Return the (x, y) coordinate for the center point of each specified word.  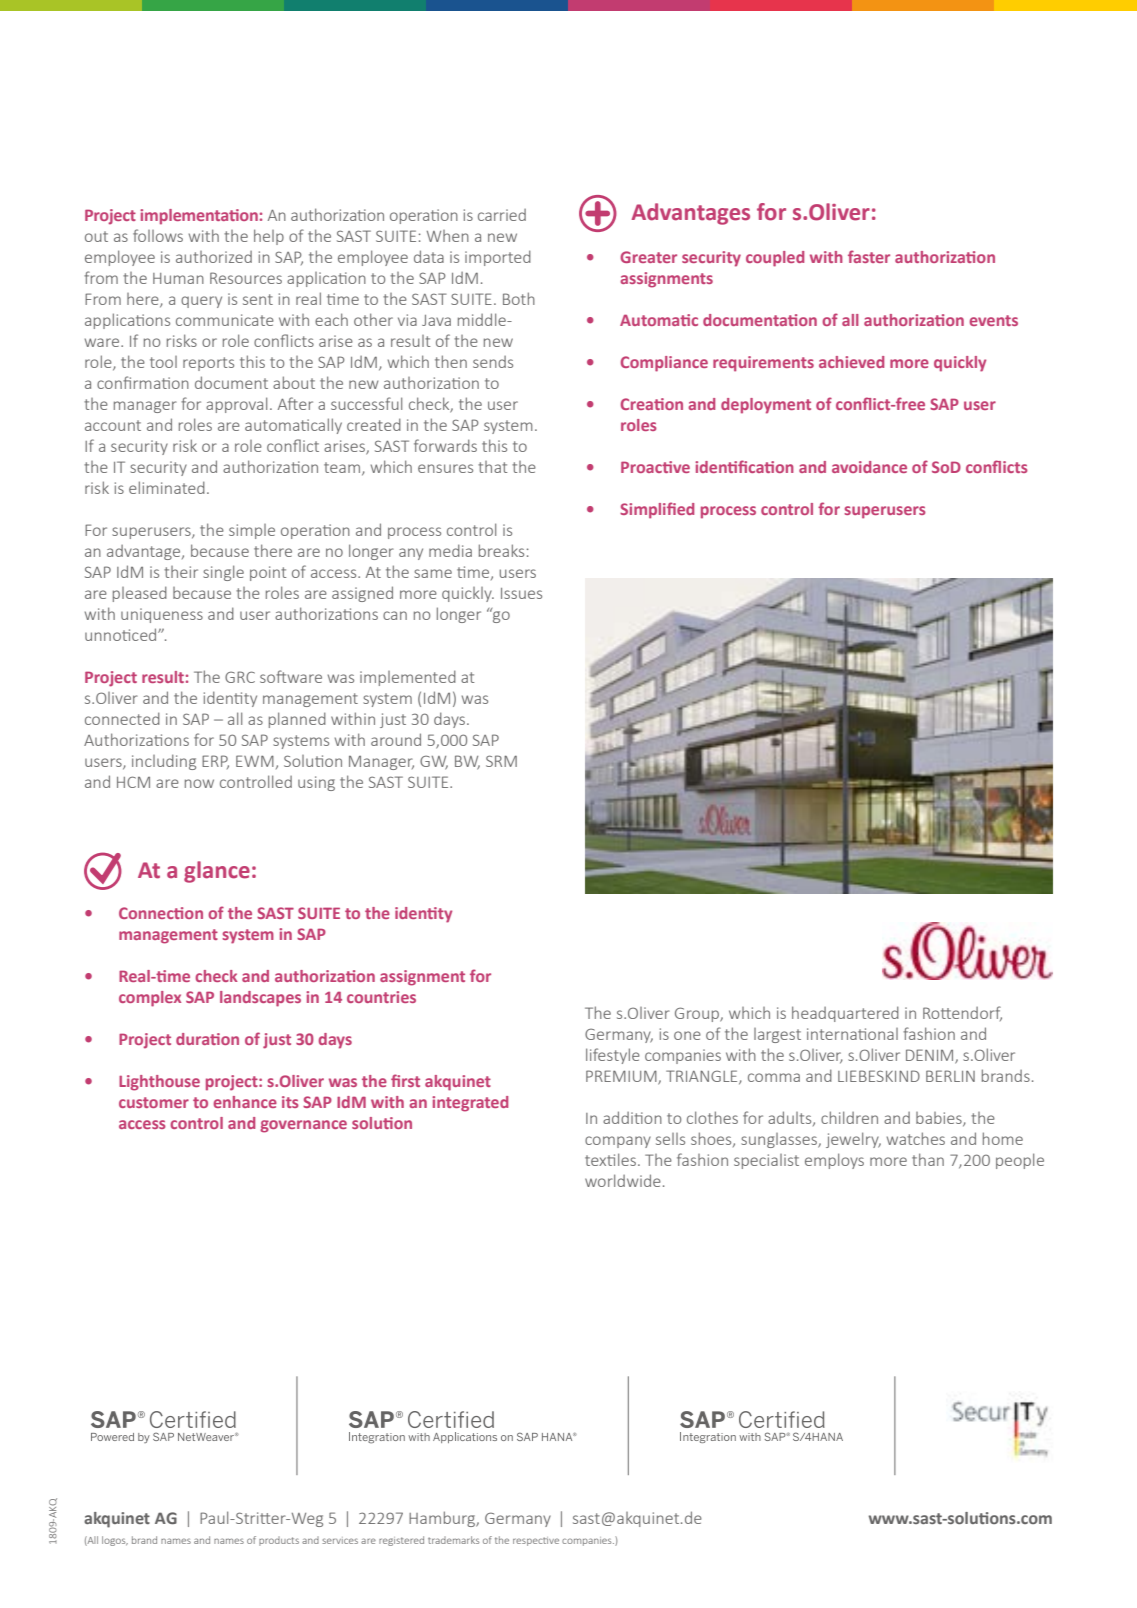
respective (536, 1541)
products (279, 1541)
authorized (214, 257)
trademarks (453, 1540)
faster (869, 256)
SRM (501, 761)
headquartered (845, 1014)
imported (498, 258)
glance (217, 872)
